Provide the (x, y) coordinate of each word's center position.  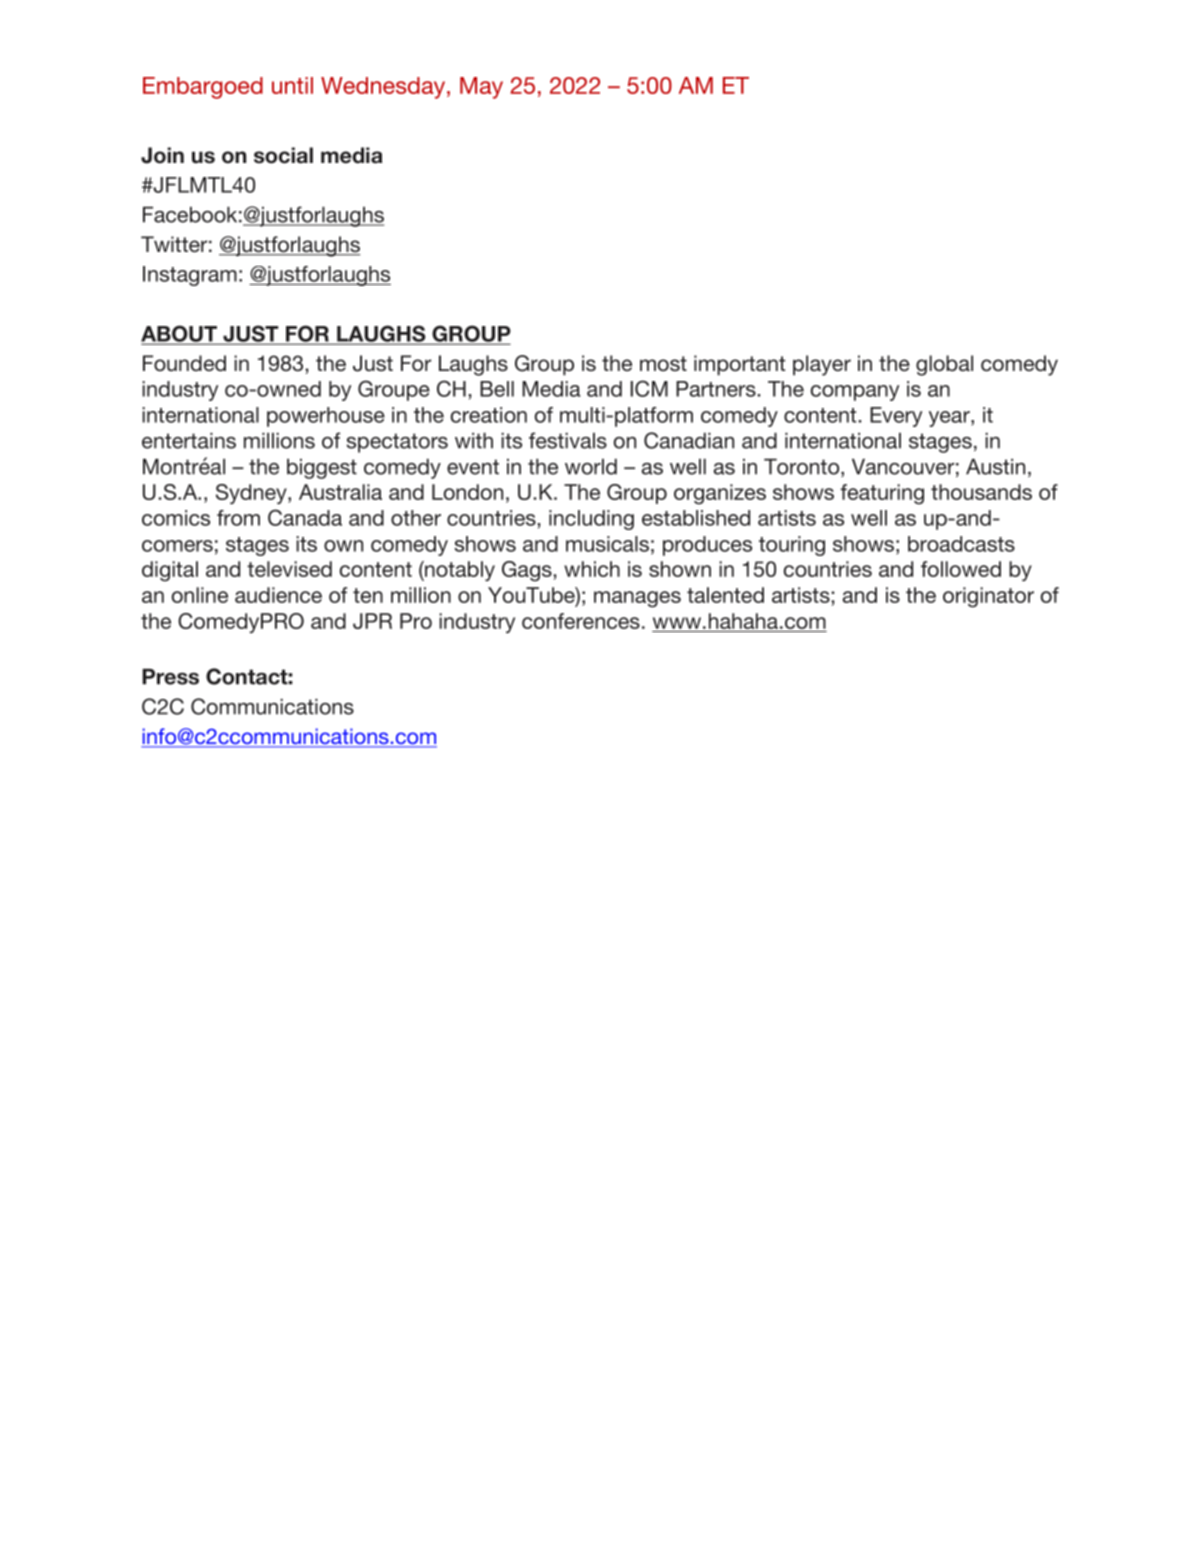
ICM (649, 388)
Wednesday (384, 88)
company (855, 393)
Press (170, 676)
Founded (184, 363)
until (292, 85)
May (481, 88)
